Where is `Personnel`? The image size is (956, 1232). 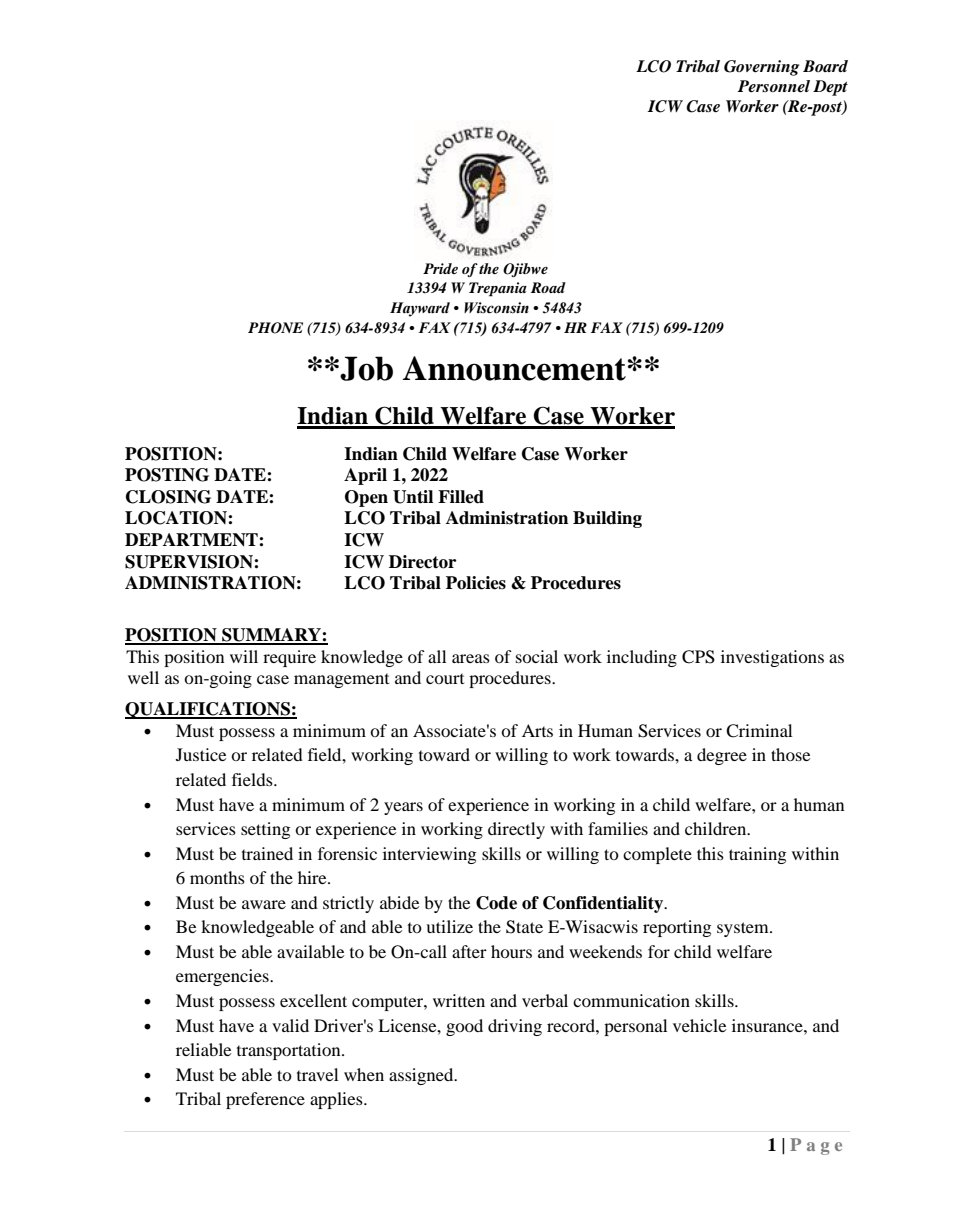
Personnel is located at coordinates (774, 86).
